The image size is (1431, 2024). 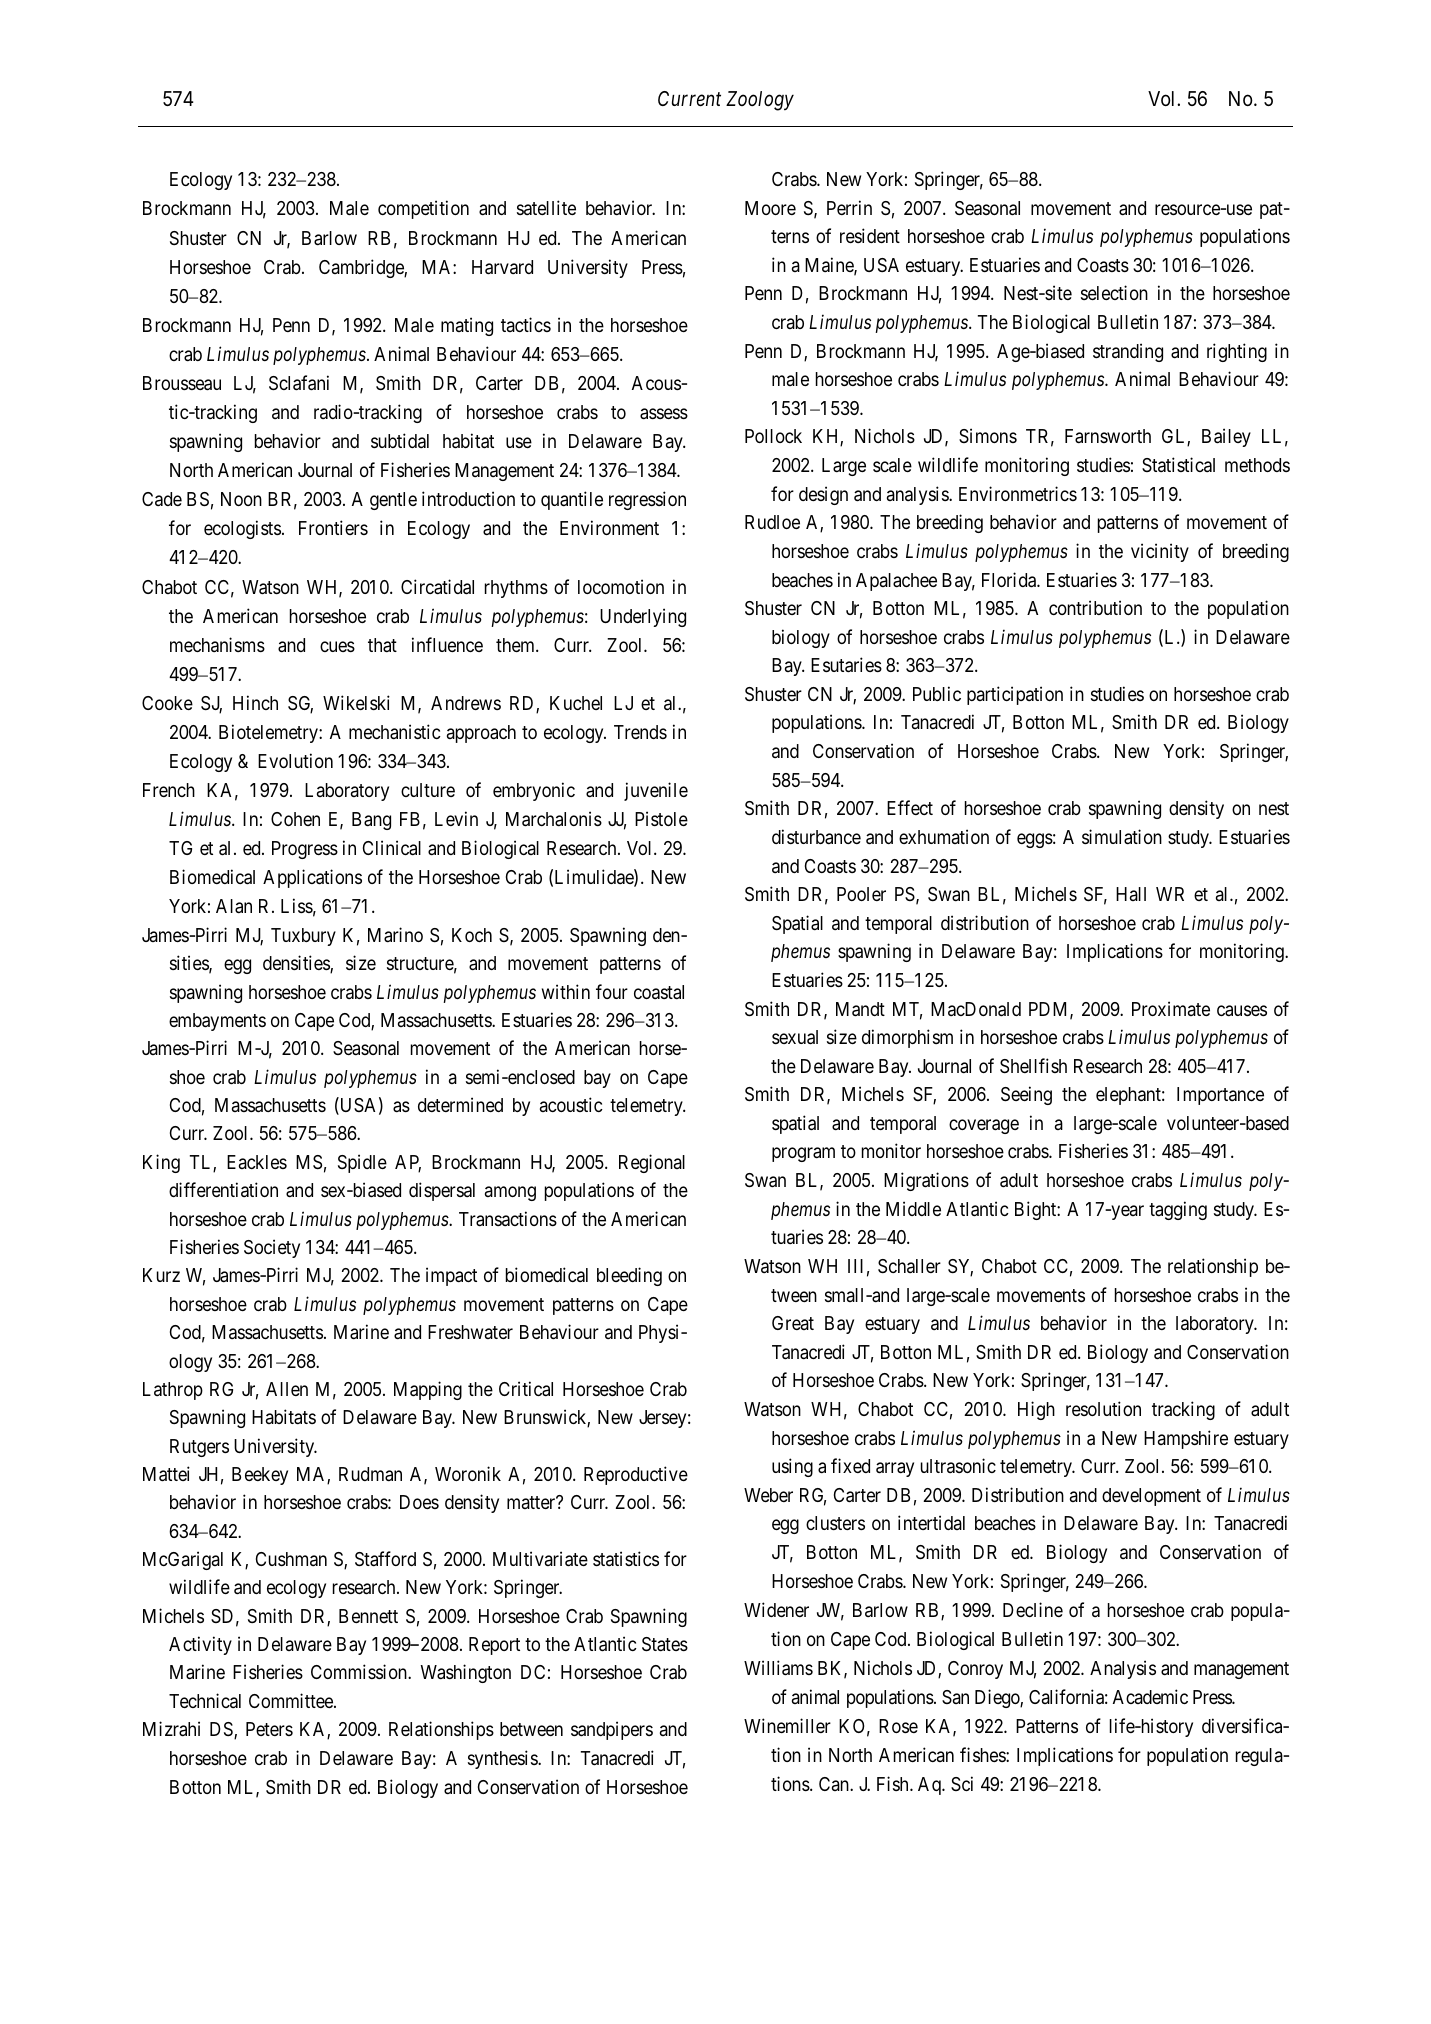 I want to click on Marino, so click(x=395, y=934).
